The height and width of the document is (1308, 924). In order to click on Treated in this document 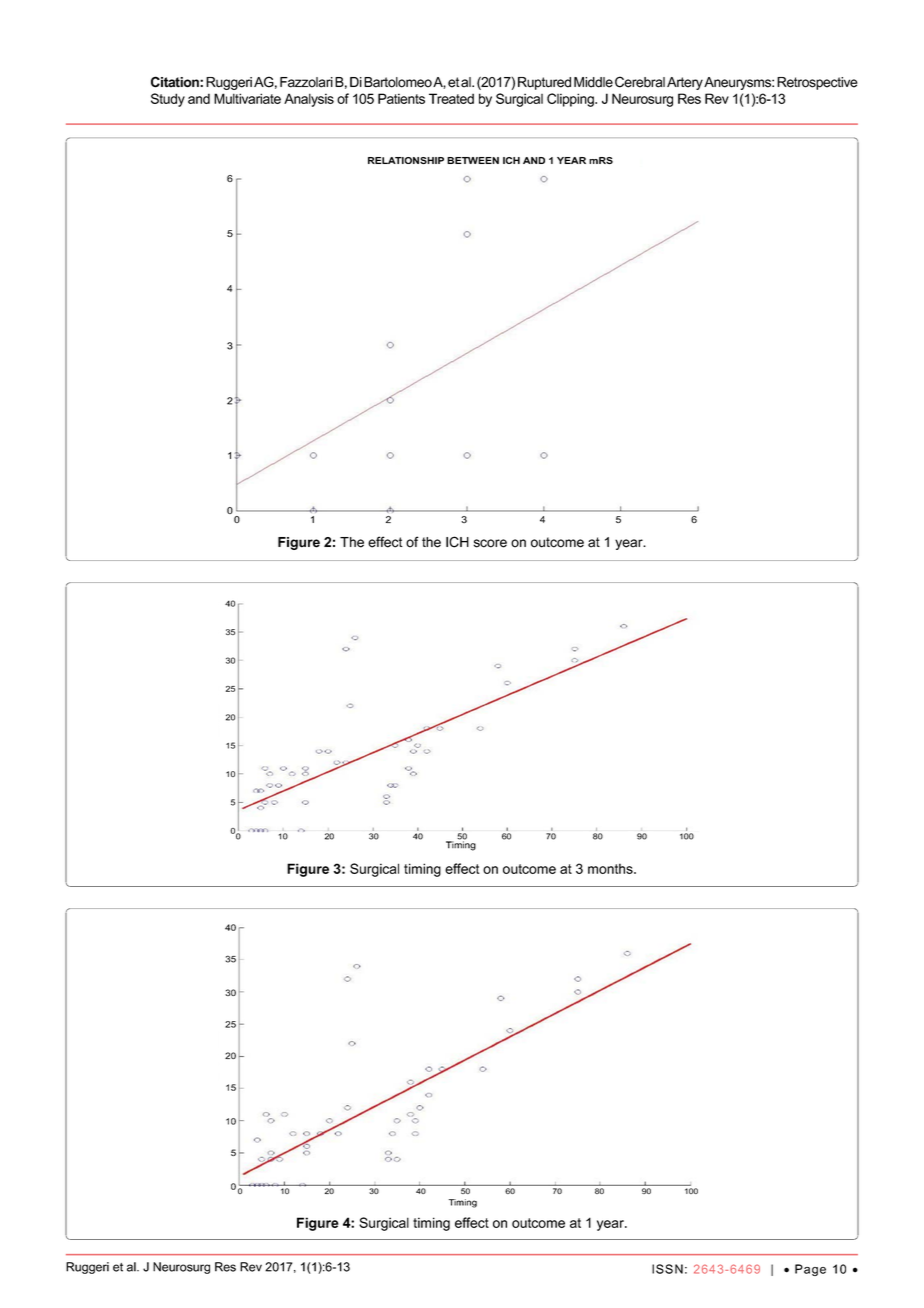, I will do `click(451, 98)`.
